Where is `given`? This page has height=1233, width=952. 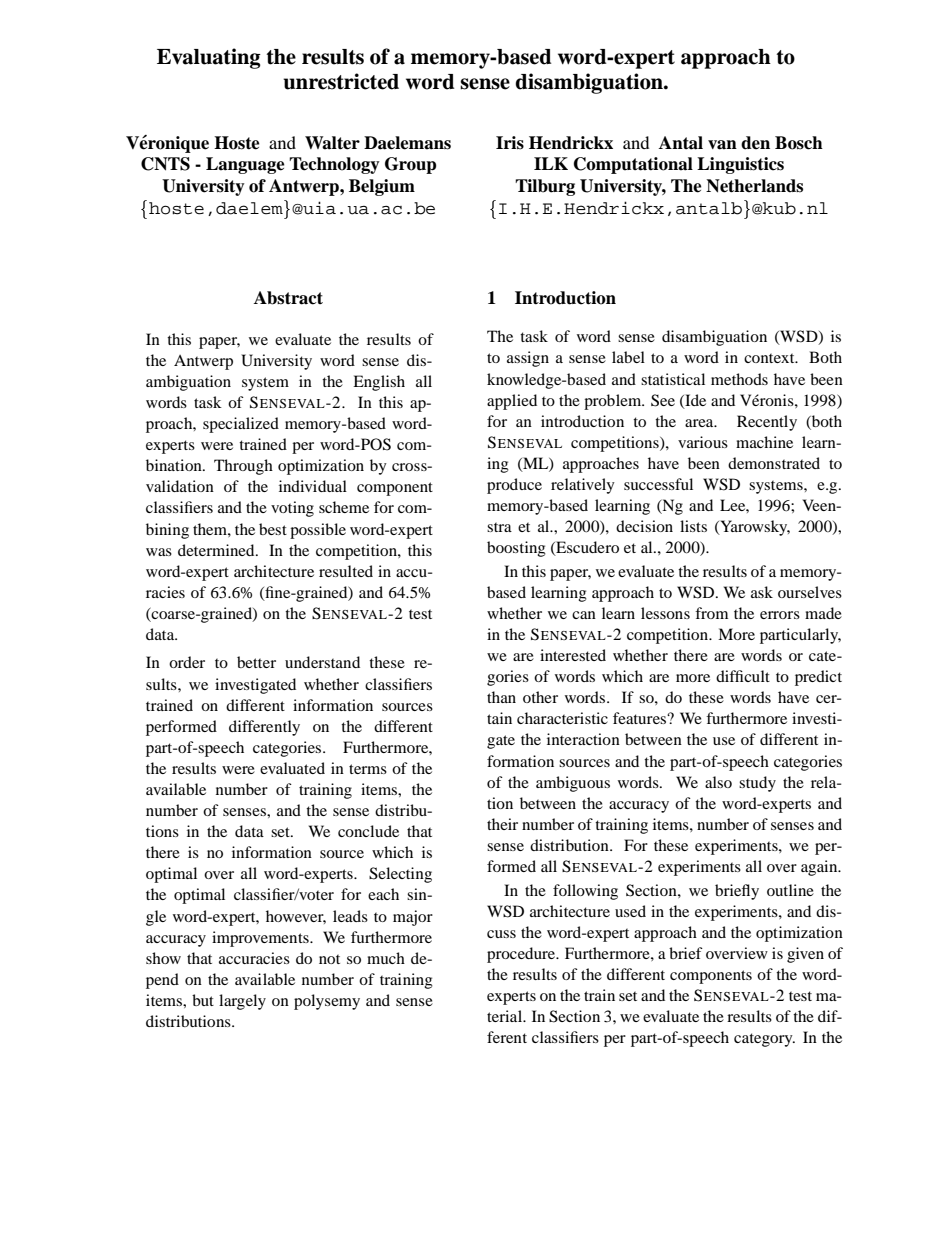
given is located at coordinates (805, 955).
